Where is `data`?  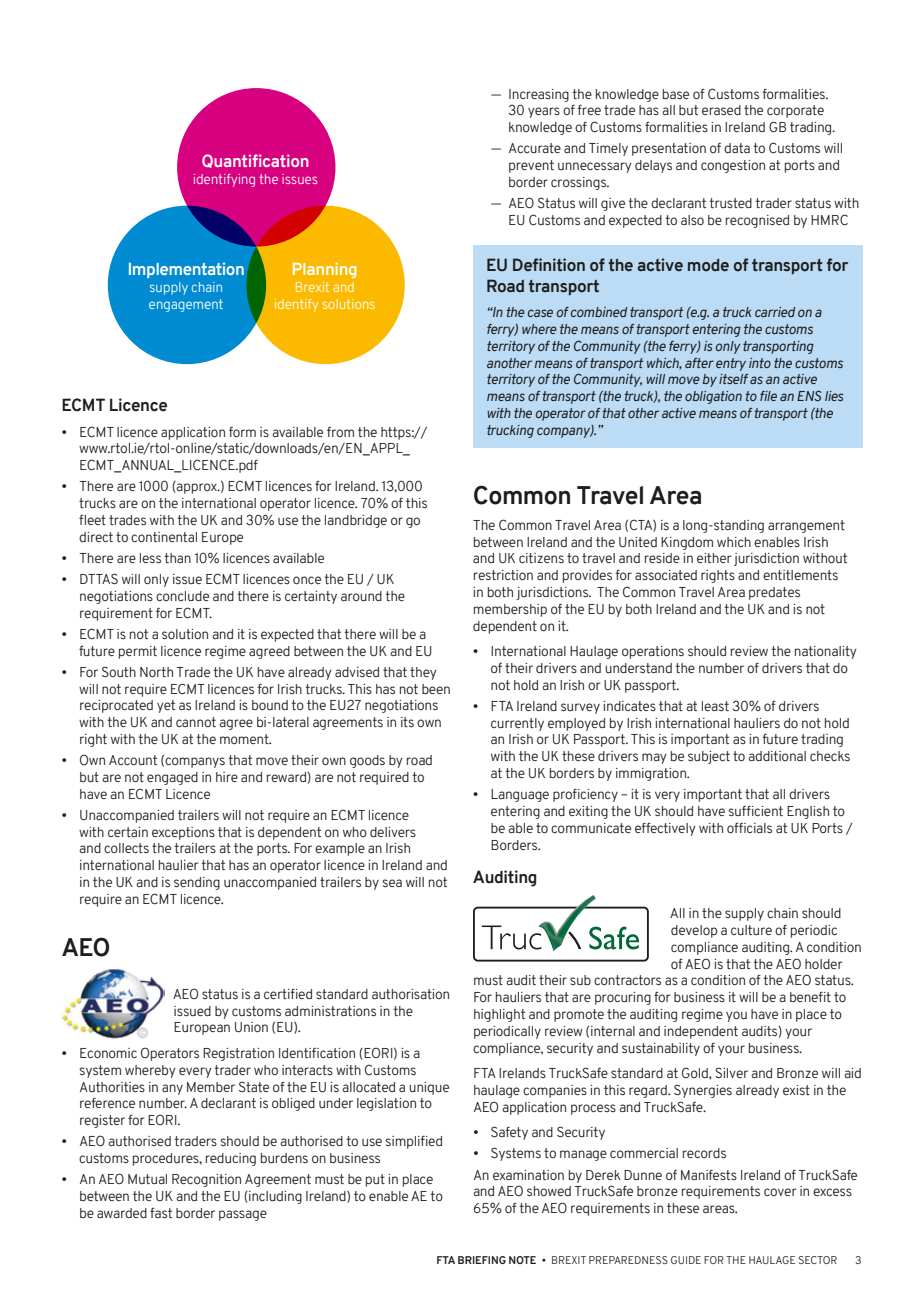 data is located at coordinates (737, 148).
